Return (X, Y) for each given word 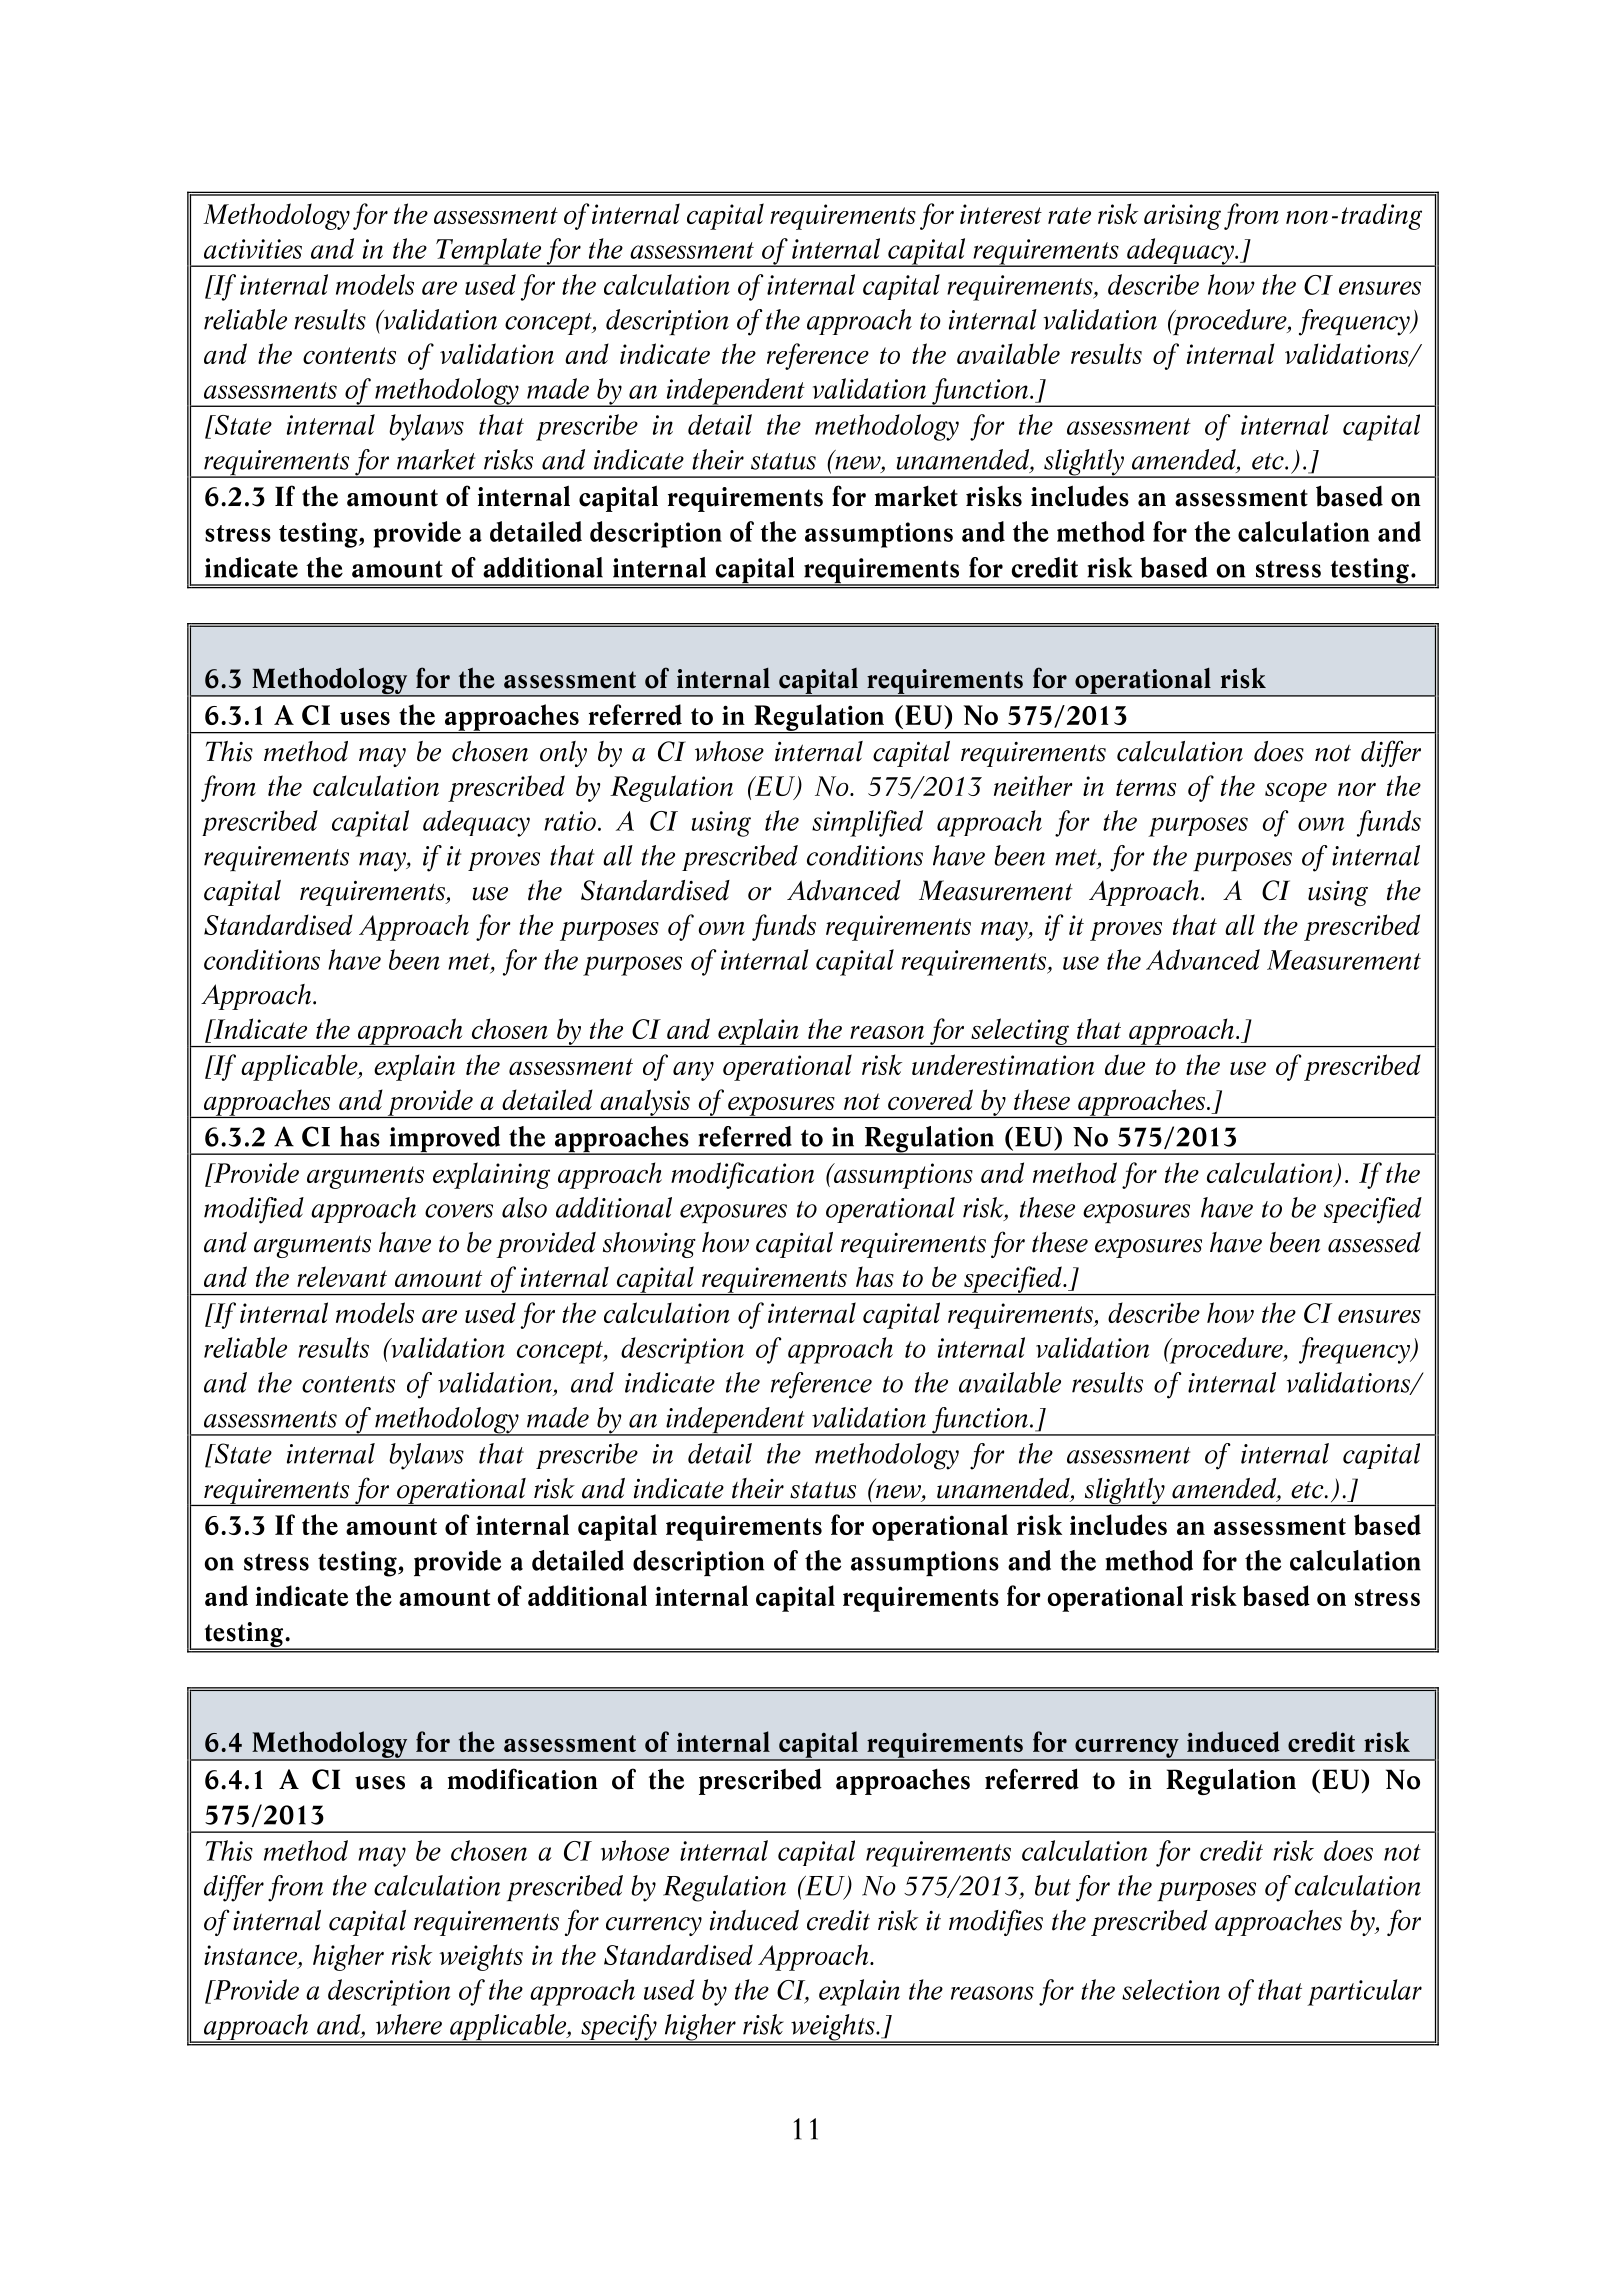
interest (1001, 214)
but (1053, 1885)
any (693, 1071)
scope (1296, 792)
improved (445, 1140)
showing (649, 1245)
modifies (996, 1922)
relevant (342, 1276)
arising (1182, 217)
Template (489, 252)
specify (619, 2028)
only (563, 754)
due (1125, 1064)
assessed (1374, 1242)
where (409, 2024)
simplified (867, 823)
